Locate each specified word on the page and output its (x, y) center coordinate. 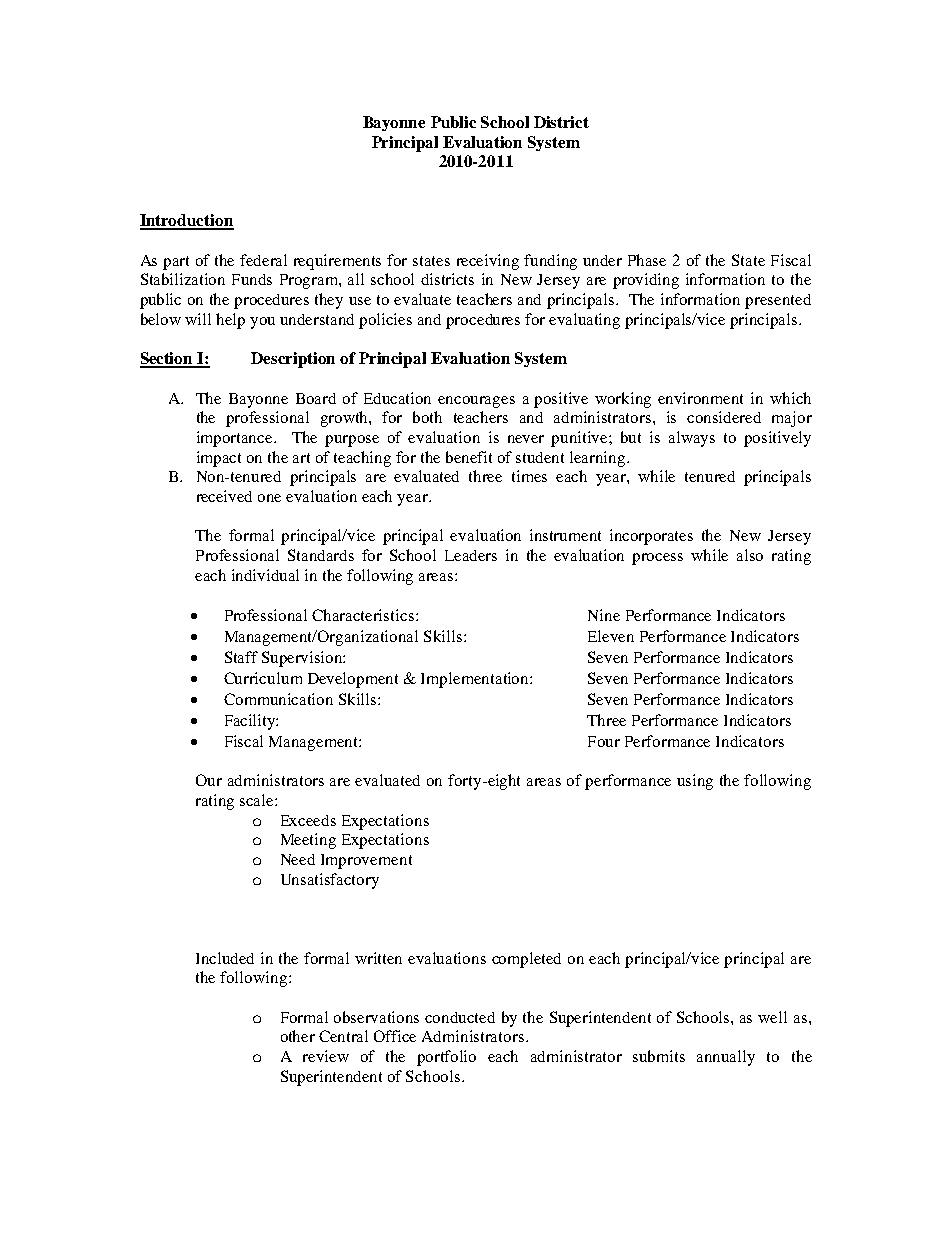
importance (236, 439)
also (750, 555)
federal (263, 260)
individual (265, 575)
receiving (488, 262)
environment (700, 398)
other (298, 1036)
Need (298, 859)
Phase (647, 260)
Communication (278, 699)
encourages (476, 402)
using (695, 782)
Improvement (366, 861)
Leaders (471, 555)
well (772, 1017)
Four (604, 741)
